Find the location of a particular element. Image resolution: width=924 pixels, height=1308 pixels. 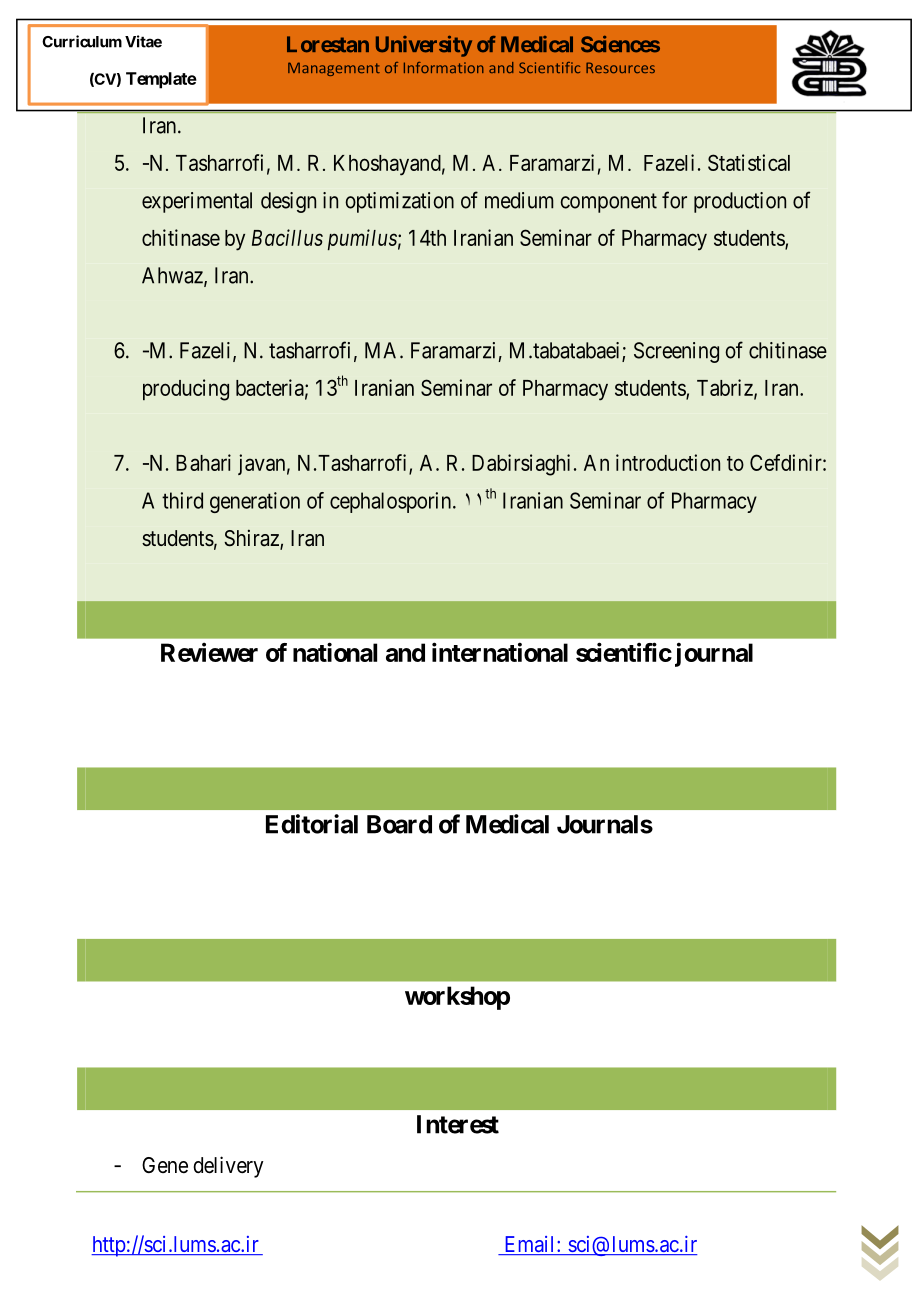

Resources is located at coordinates (620, 67).
